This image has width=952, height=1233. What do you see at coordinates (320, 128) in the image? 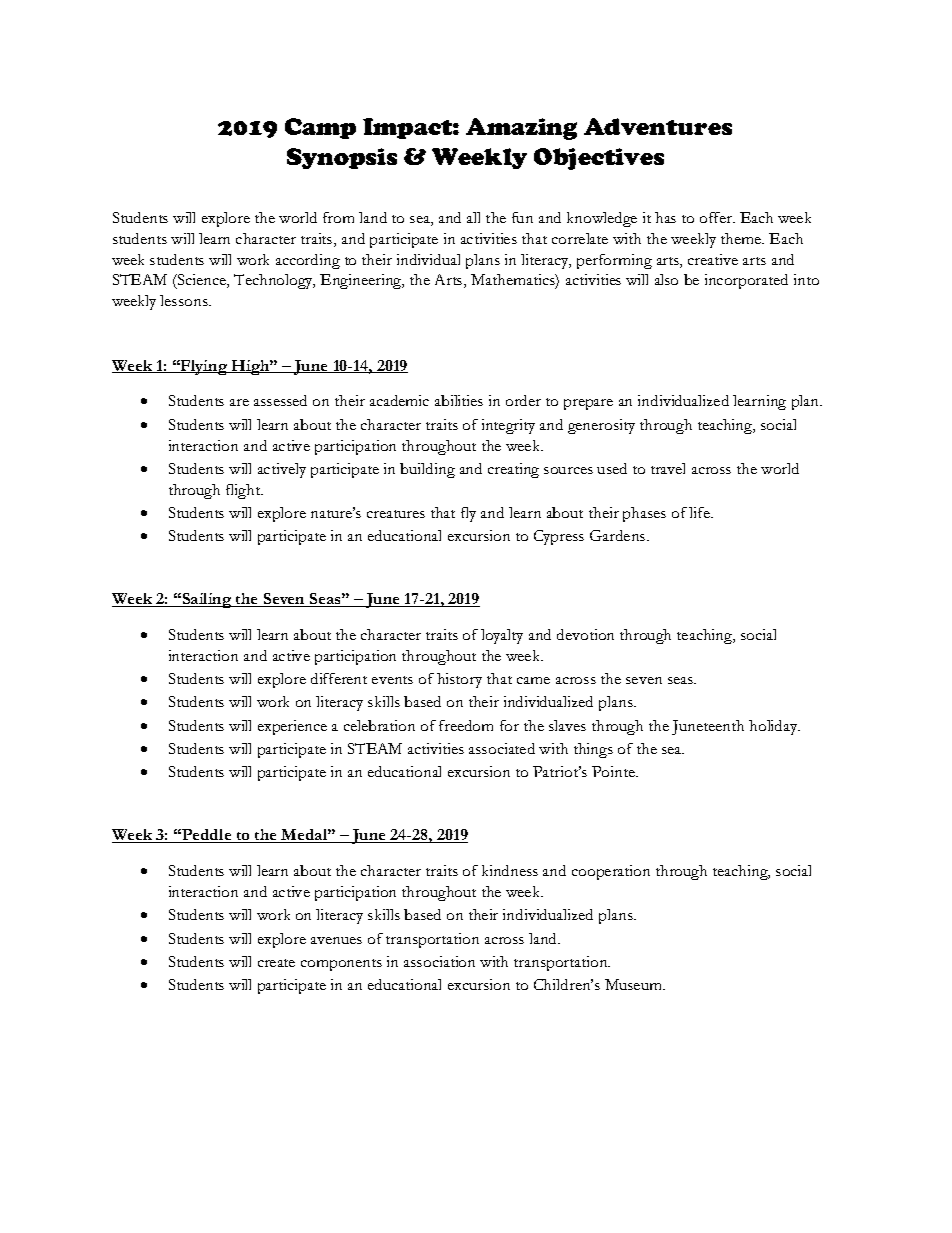
I see `Camp` at bounding box center [320, 128].
